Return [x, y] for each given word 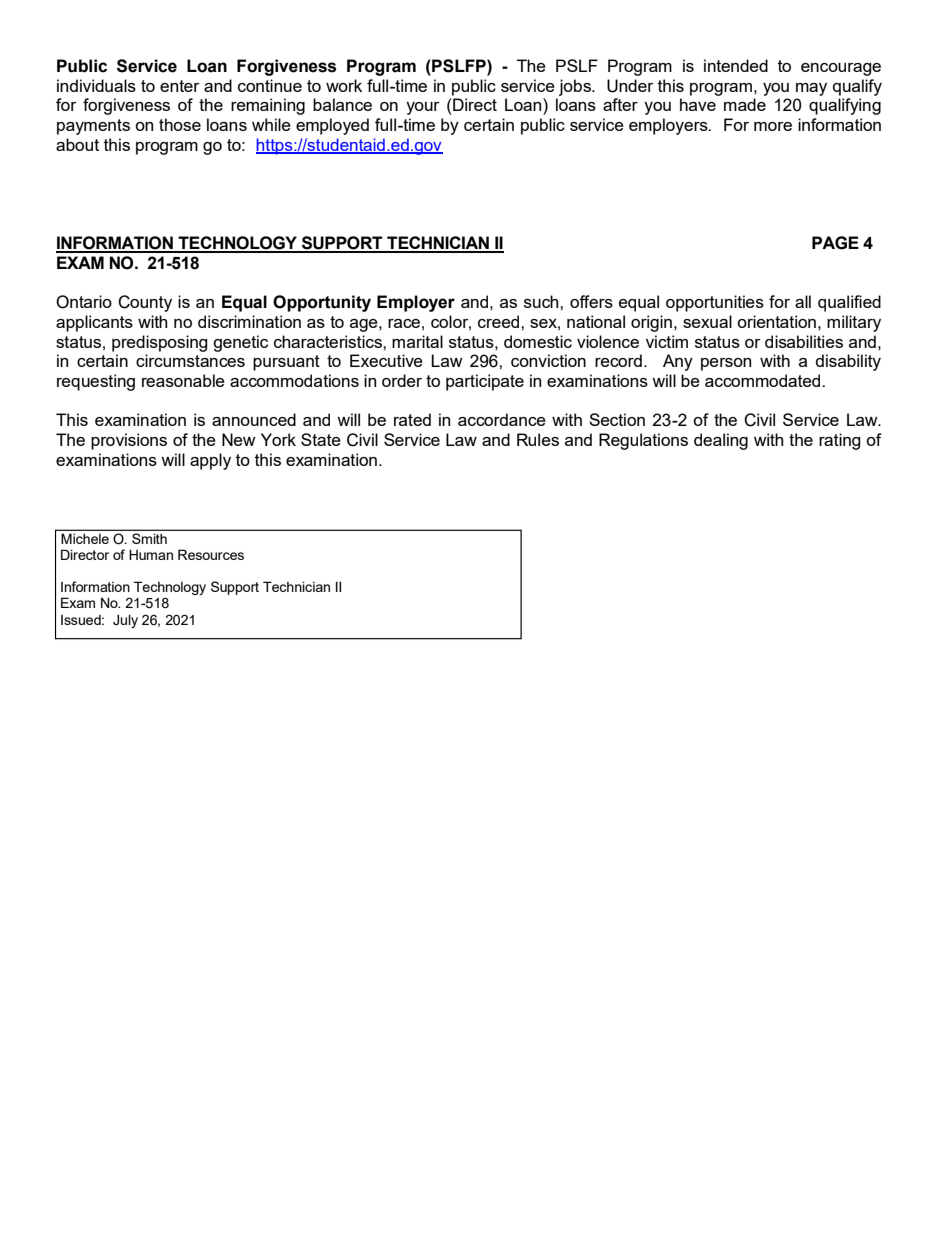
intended [736, 65]
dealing [721, 441]
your [423, 108]
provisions [129, 441]
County [145, 303]
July [125, 621]
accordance [502, 419]
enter [180, 86]
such [542, 301]
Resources [211, 554]
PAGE [835, 243]
